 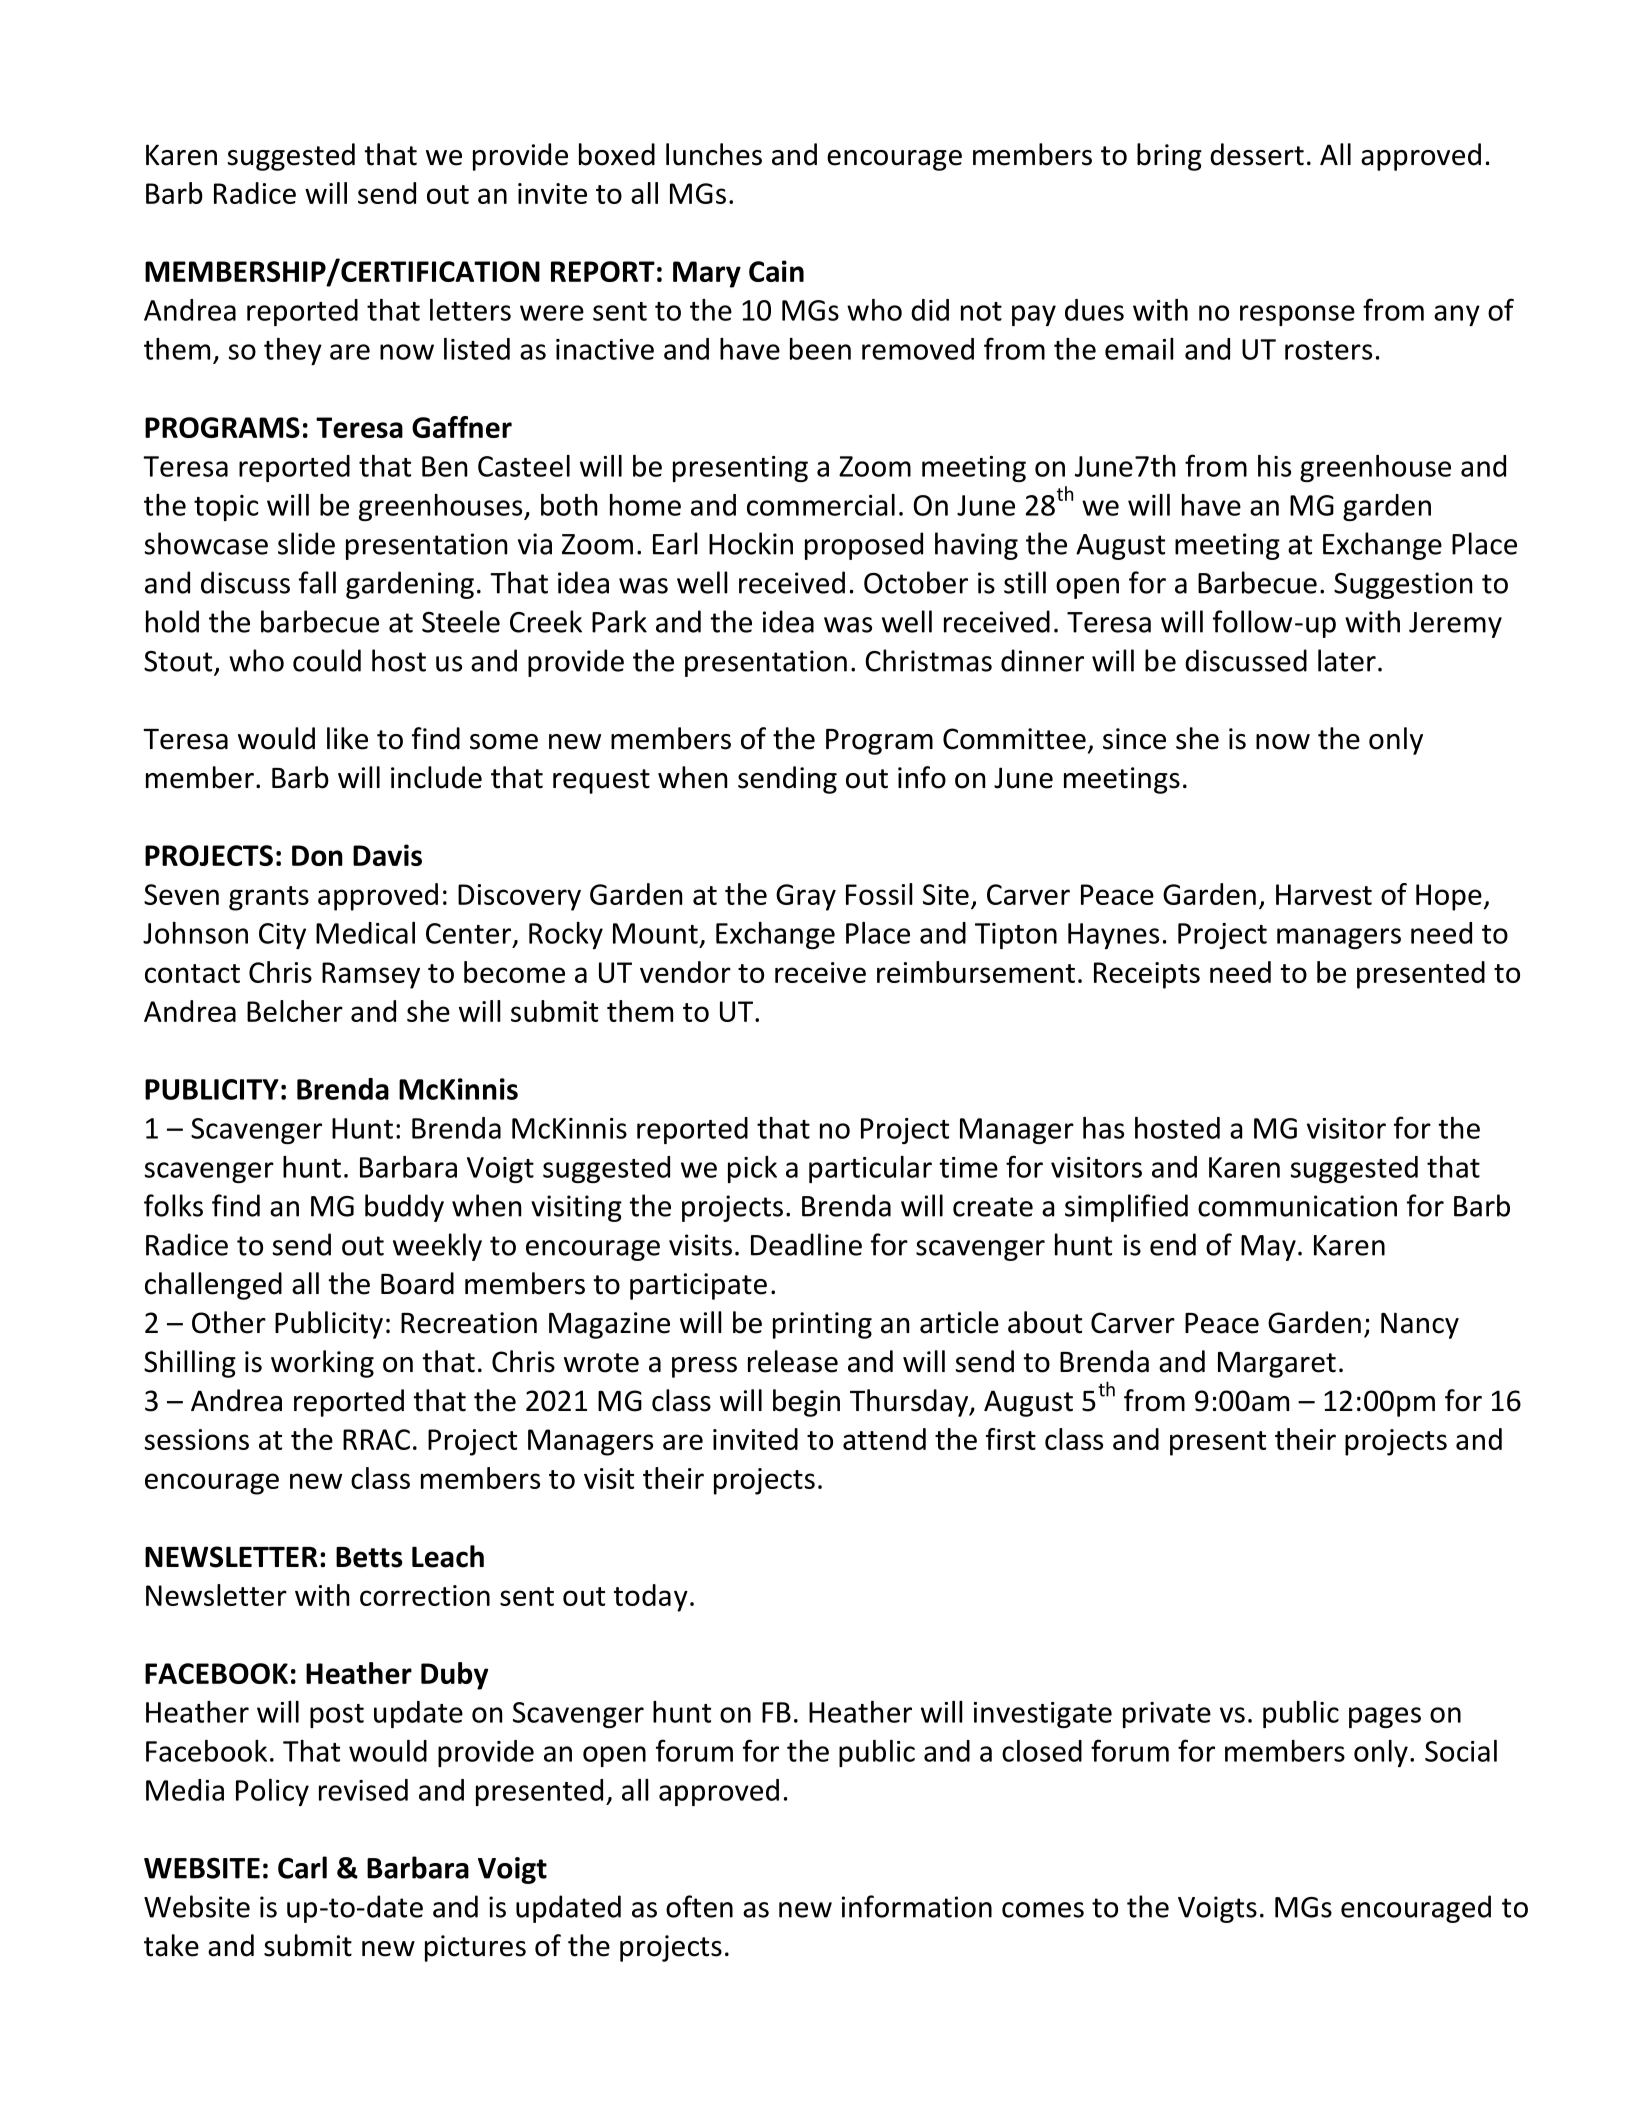 What do you see at coordinates (776, 271) in the screenshot?
I see `Cain` at bounding box center [776, 271].
